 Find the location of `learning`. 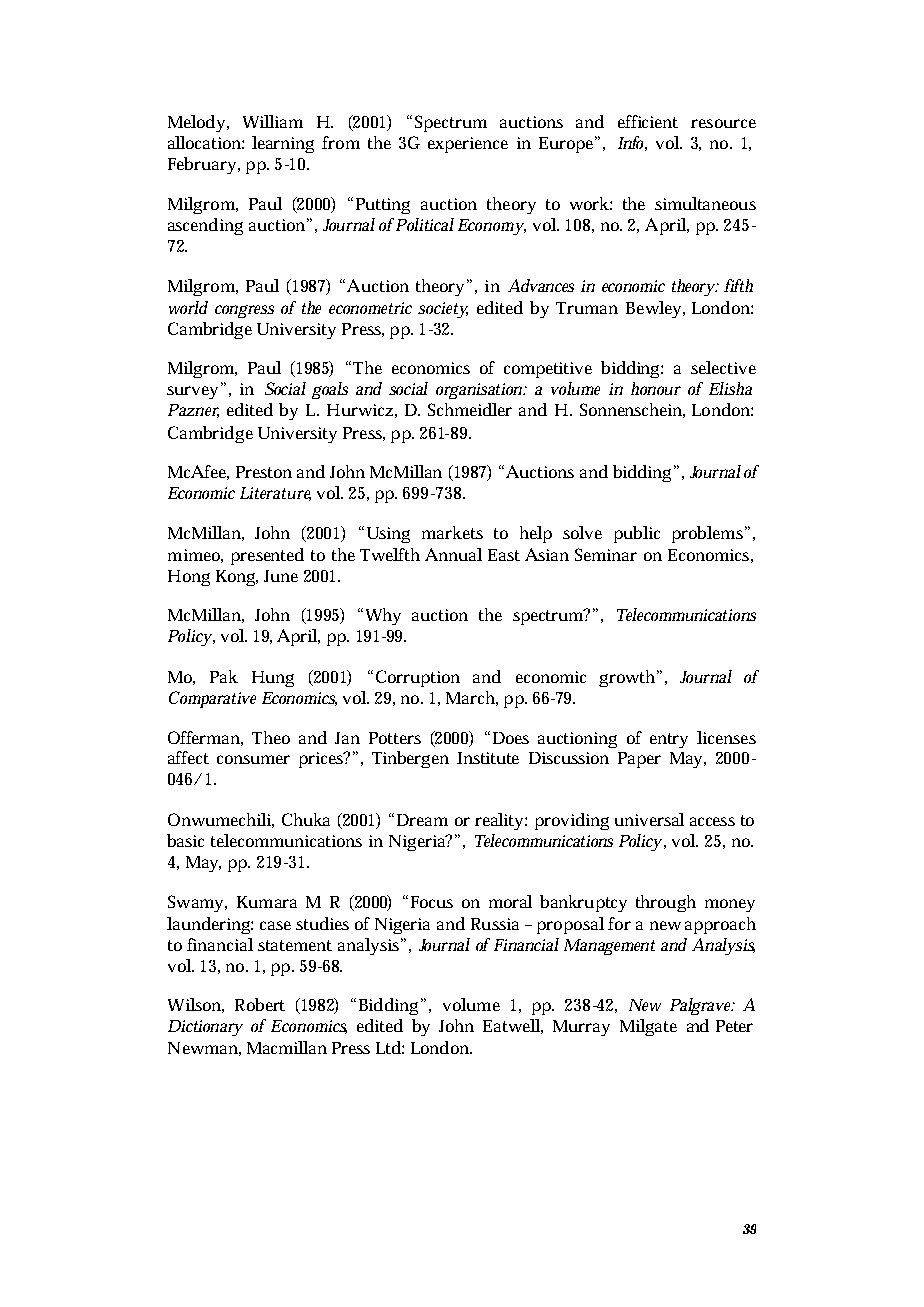

learning is located at coordinates (283, 144).
